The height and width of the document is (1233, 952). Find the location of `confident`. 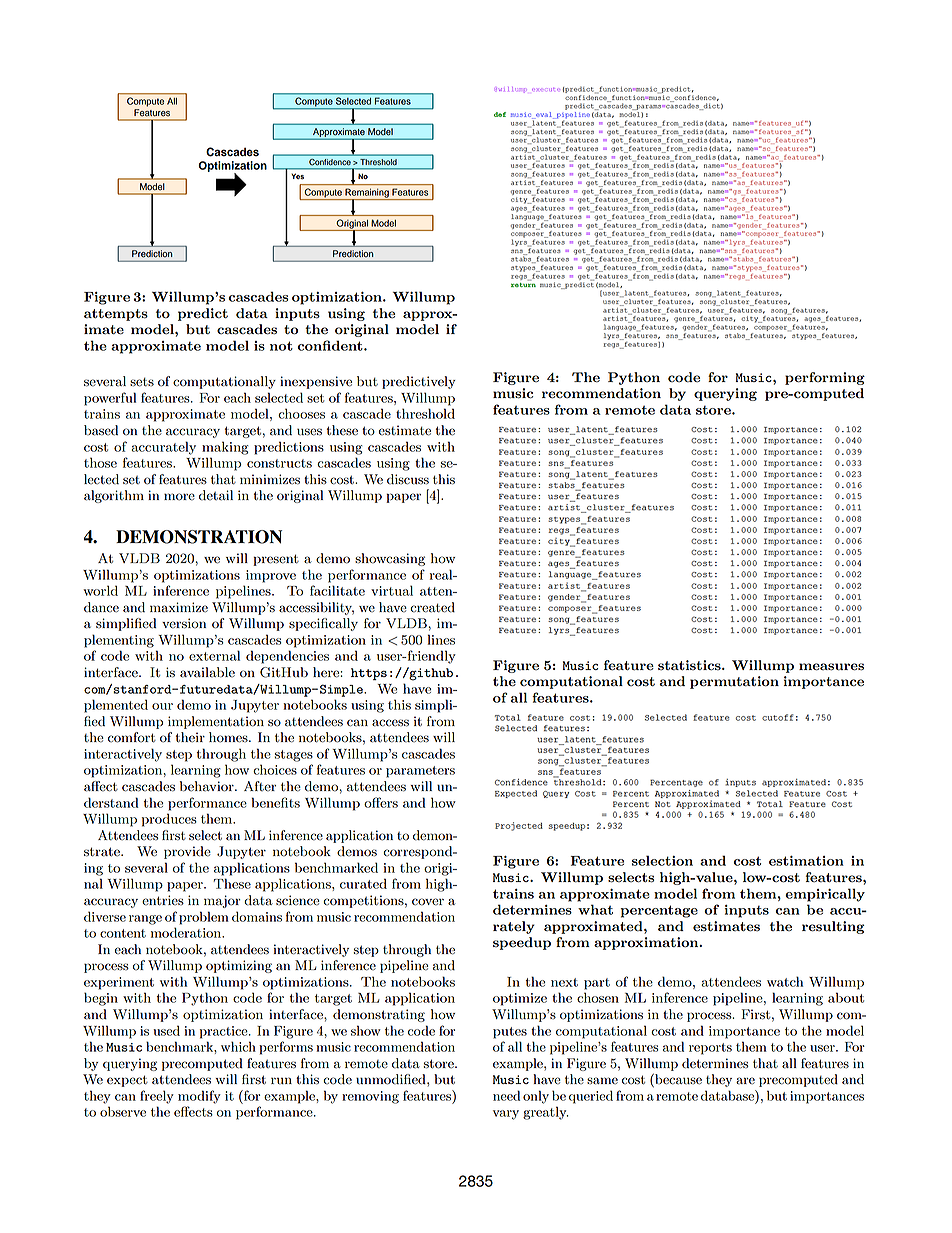

confident is located at coordinates (331, 345).
